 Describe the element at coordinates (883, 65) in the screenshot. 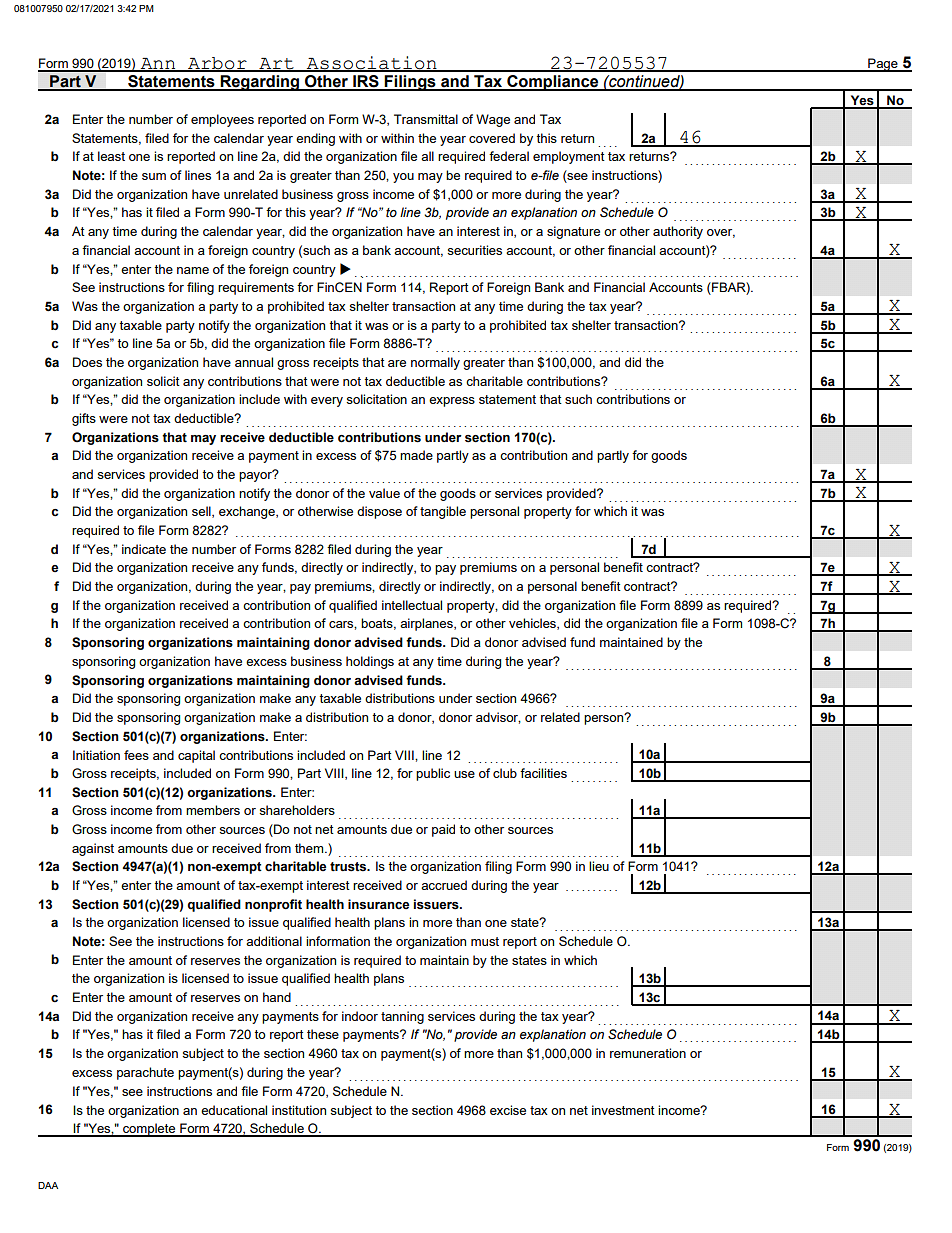

I see `Page` at that location.
